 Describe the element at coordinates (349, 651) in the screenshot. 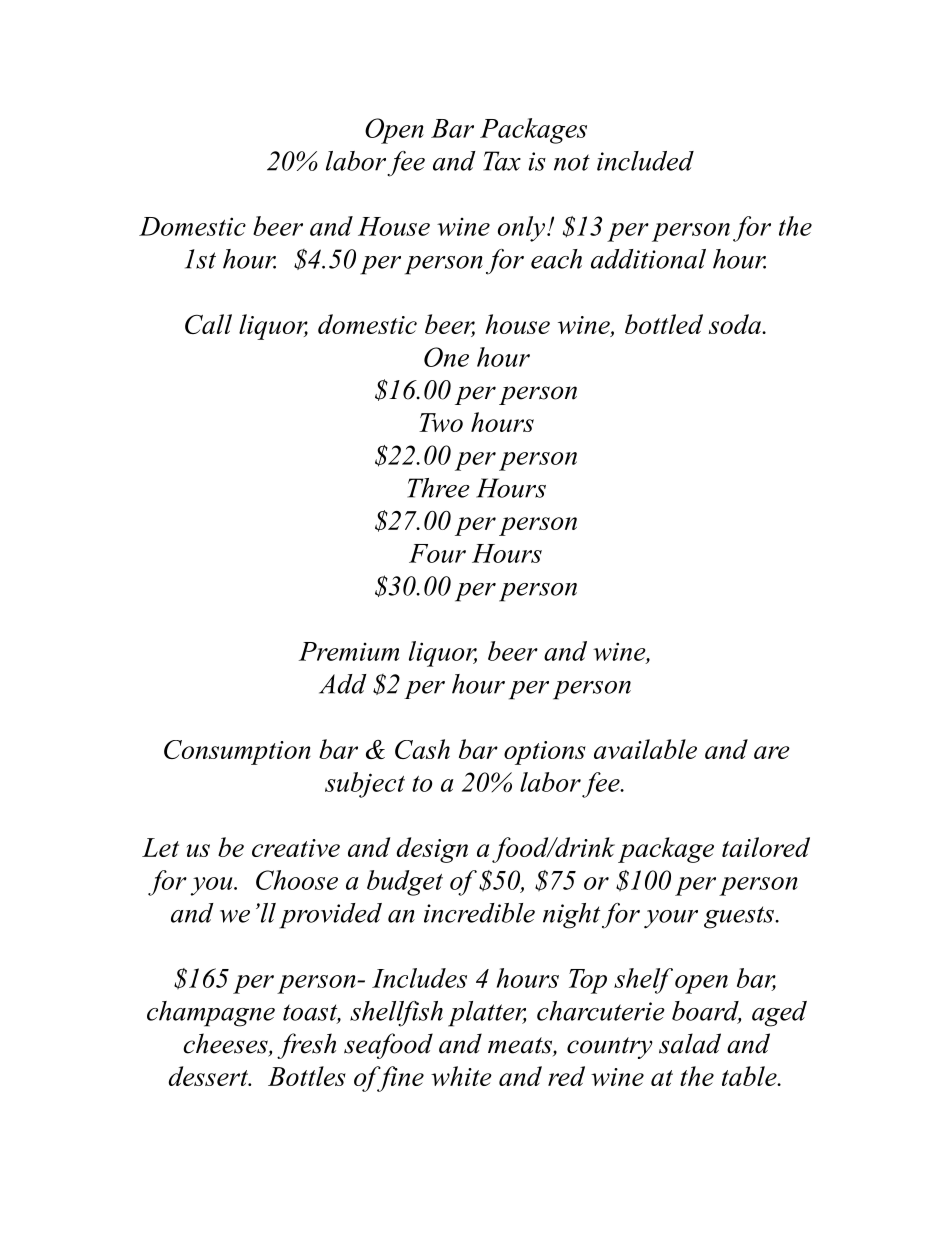

I see `Premium` at that location.
